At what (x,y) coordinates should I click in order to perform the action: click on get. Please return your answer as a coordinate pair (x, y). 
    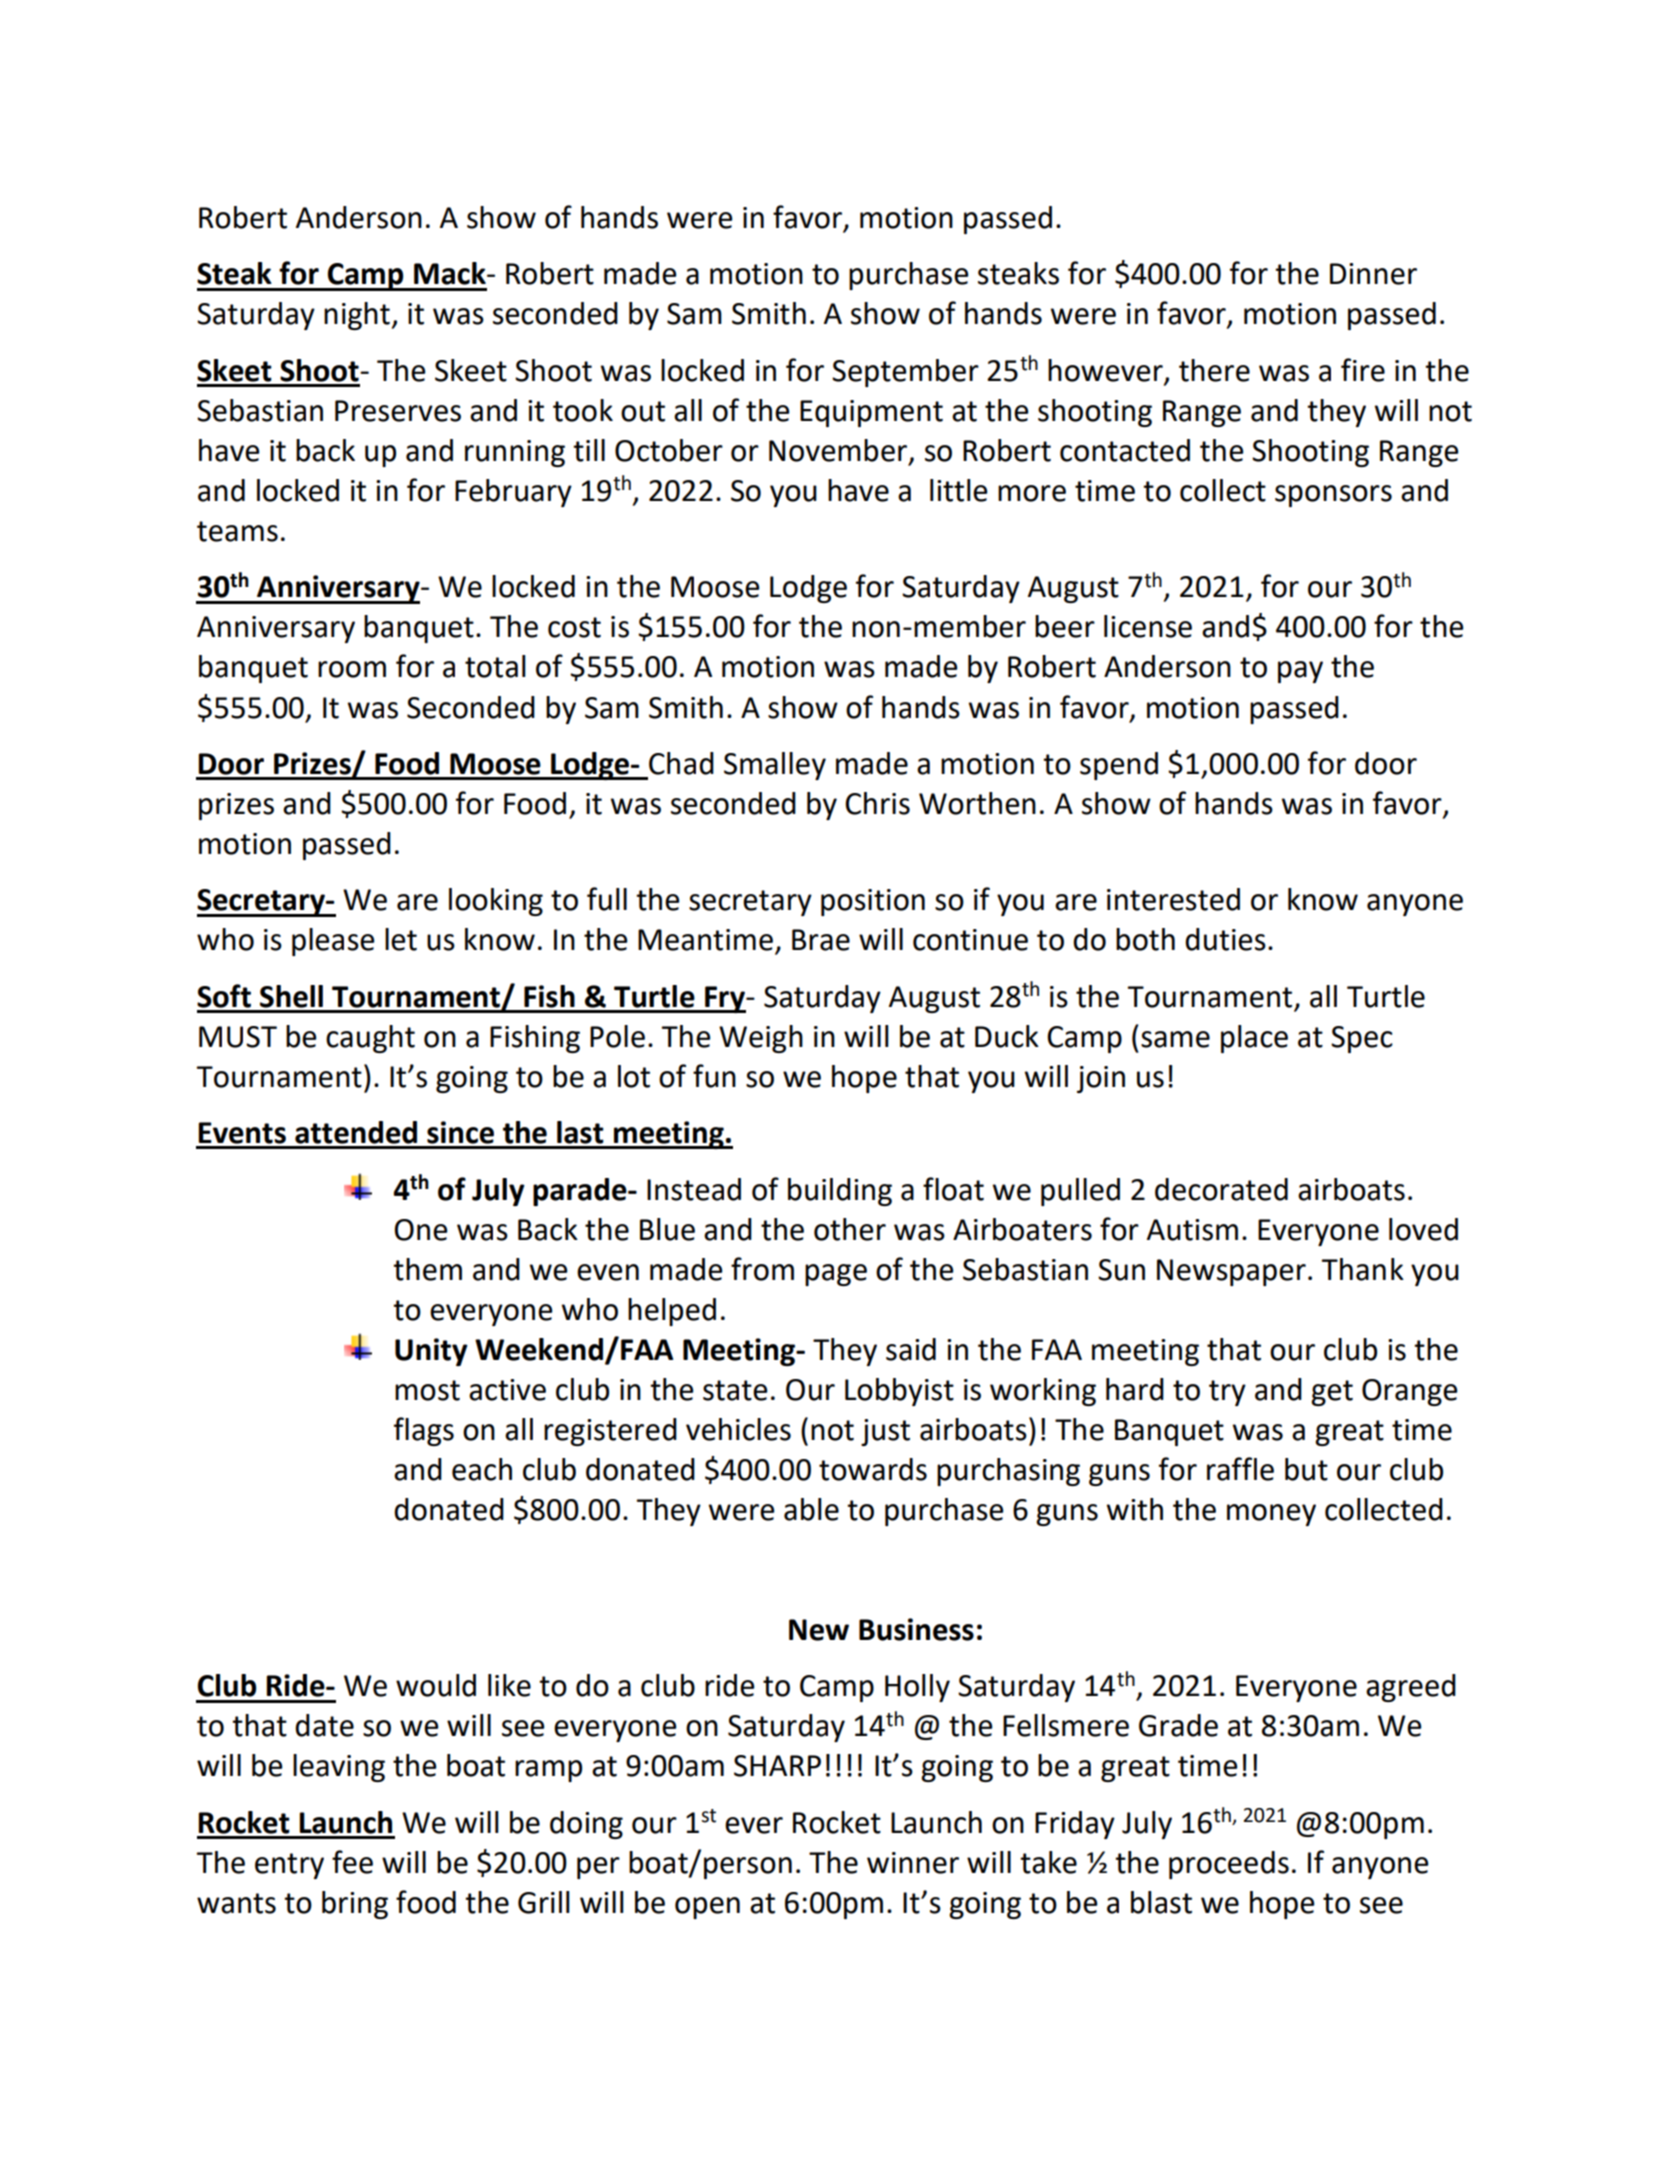
    Looking at the image, I should click on (1332, 1393).
